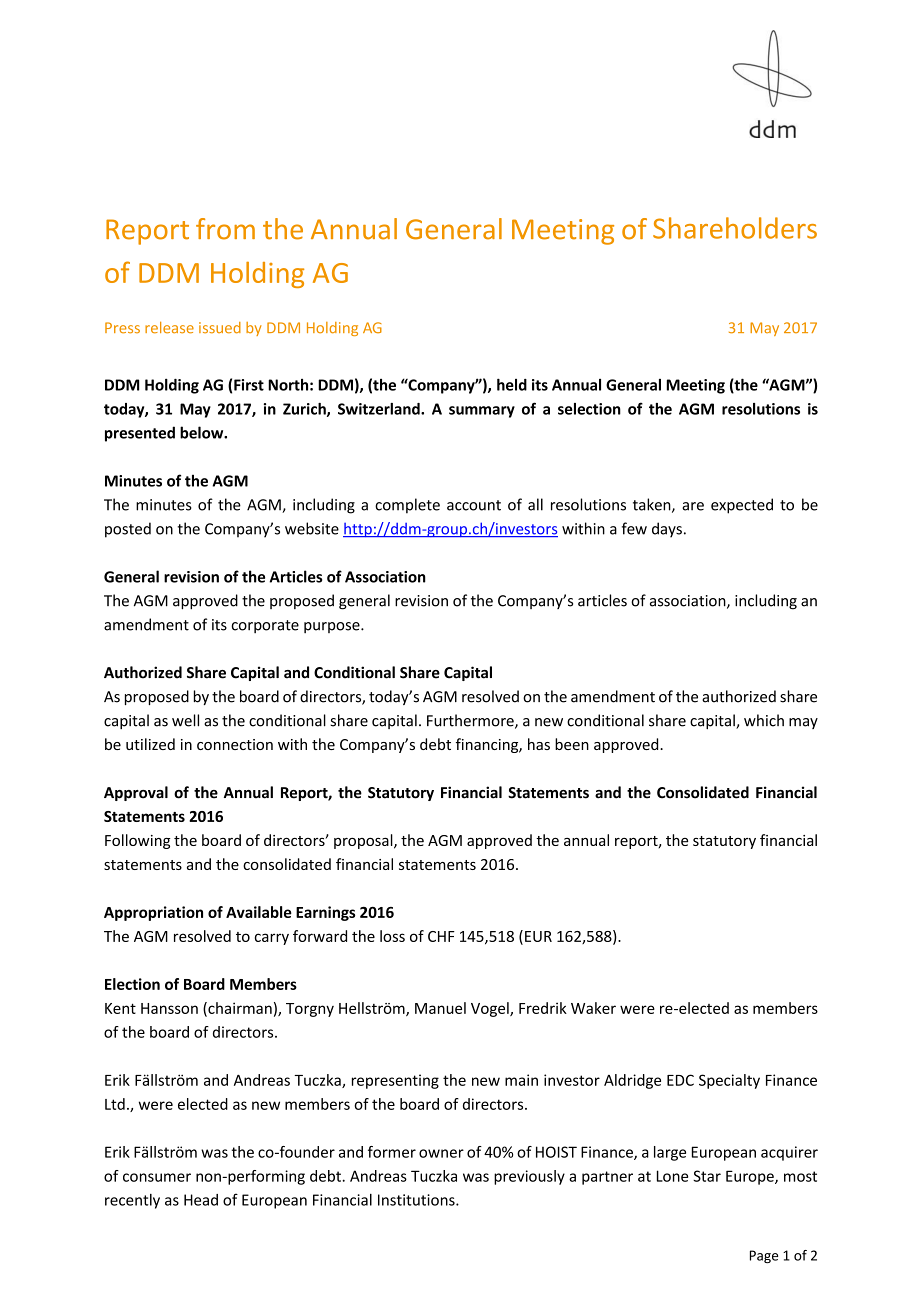 This page has width=924, height=1307. Describe the element at coordinates (201, 1200) in the page. I see `Head` at that location.
